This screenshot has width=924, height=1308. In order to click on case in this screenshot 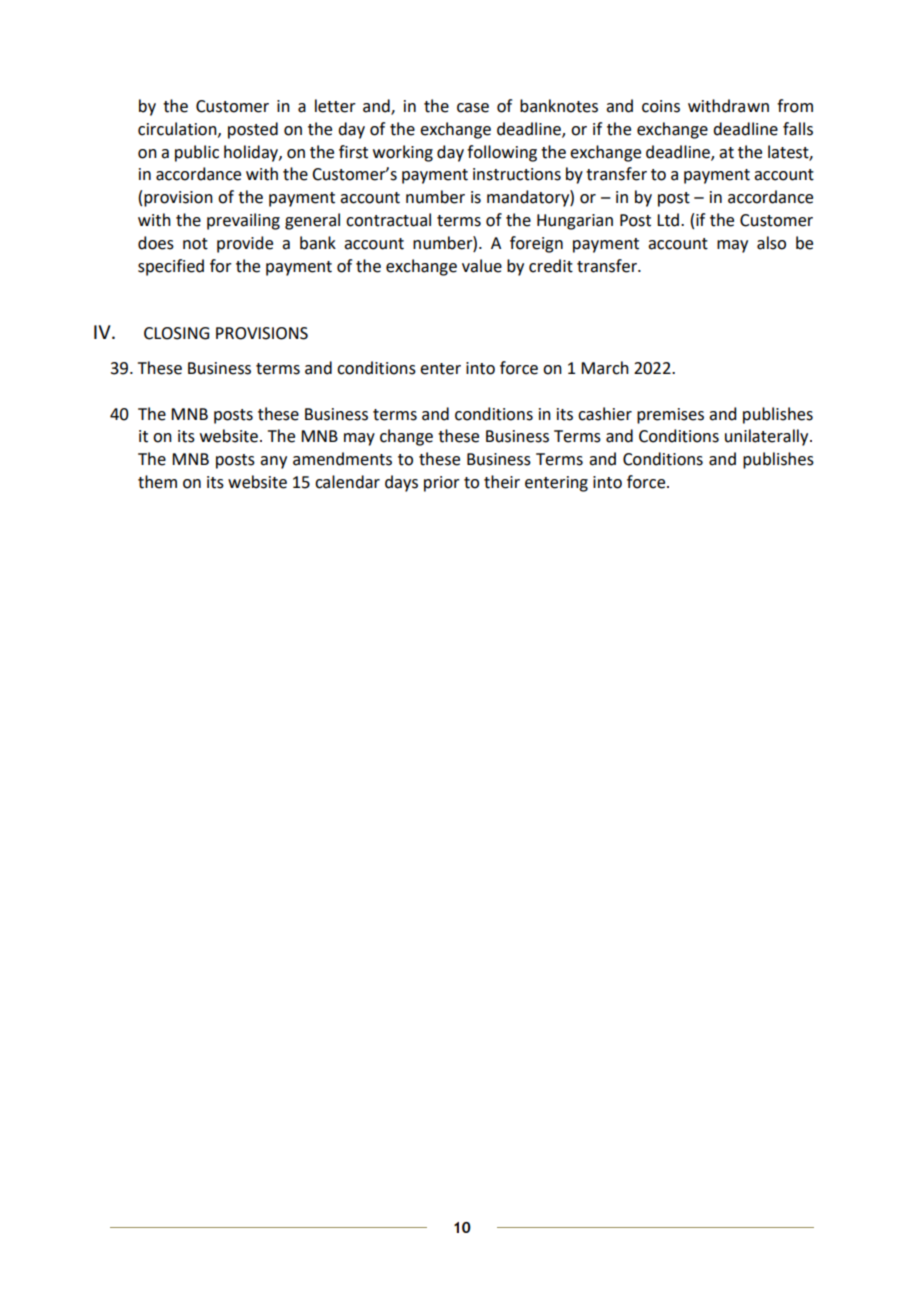, I will do `click(473, 108)`.
